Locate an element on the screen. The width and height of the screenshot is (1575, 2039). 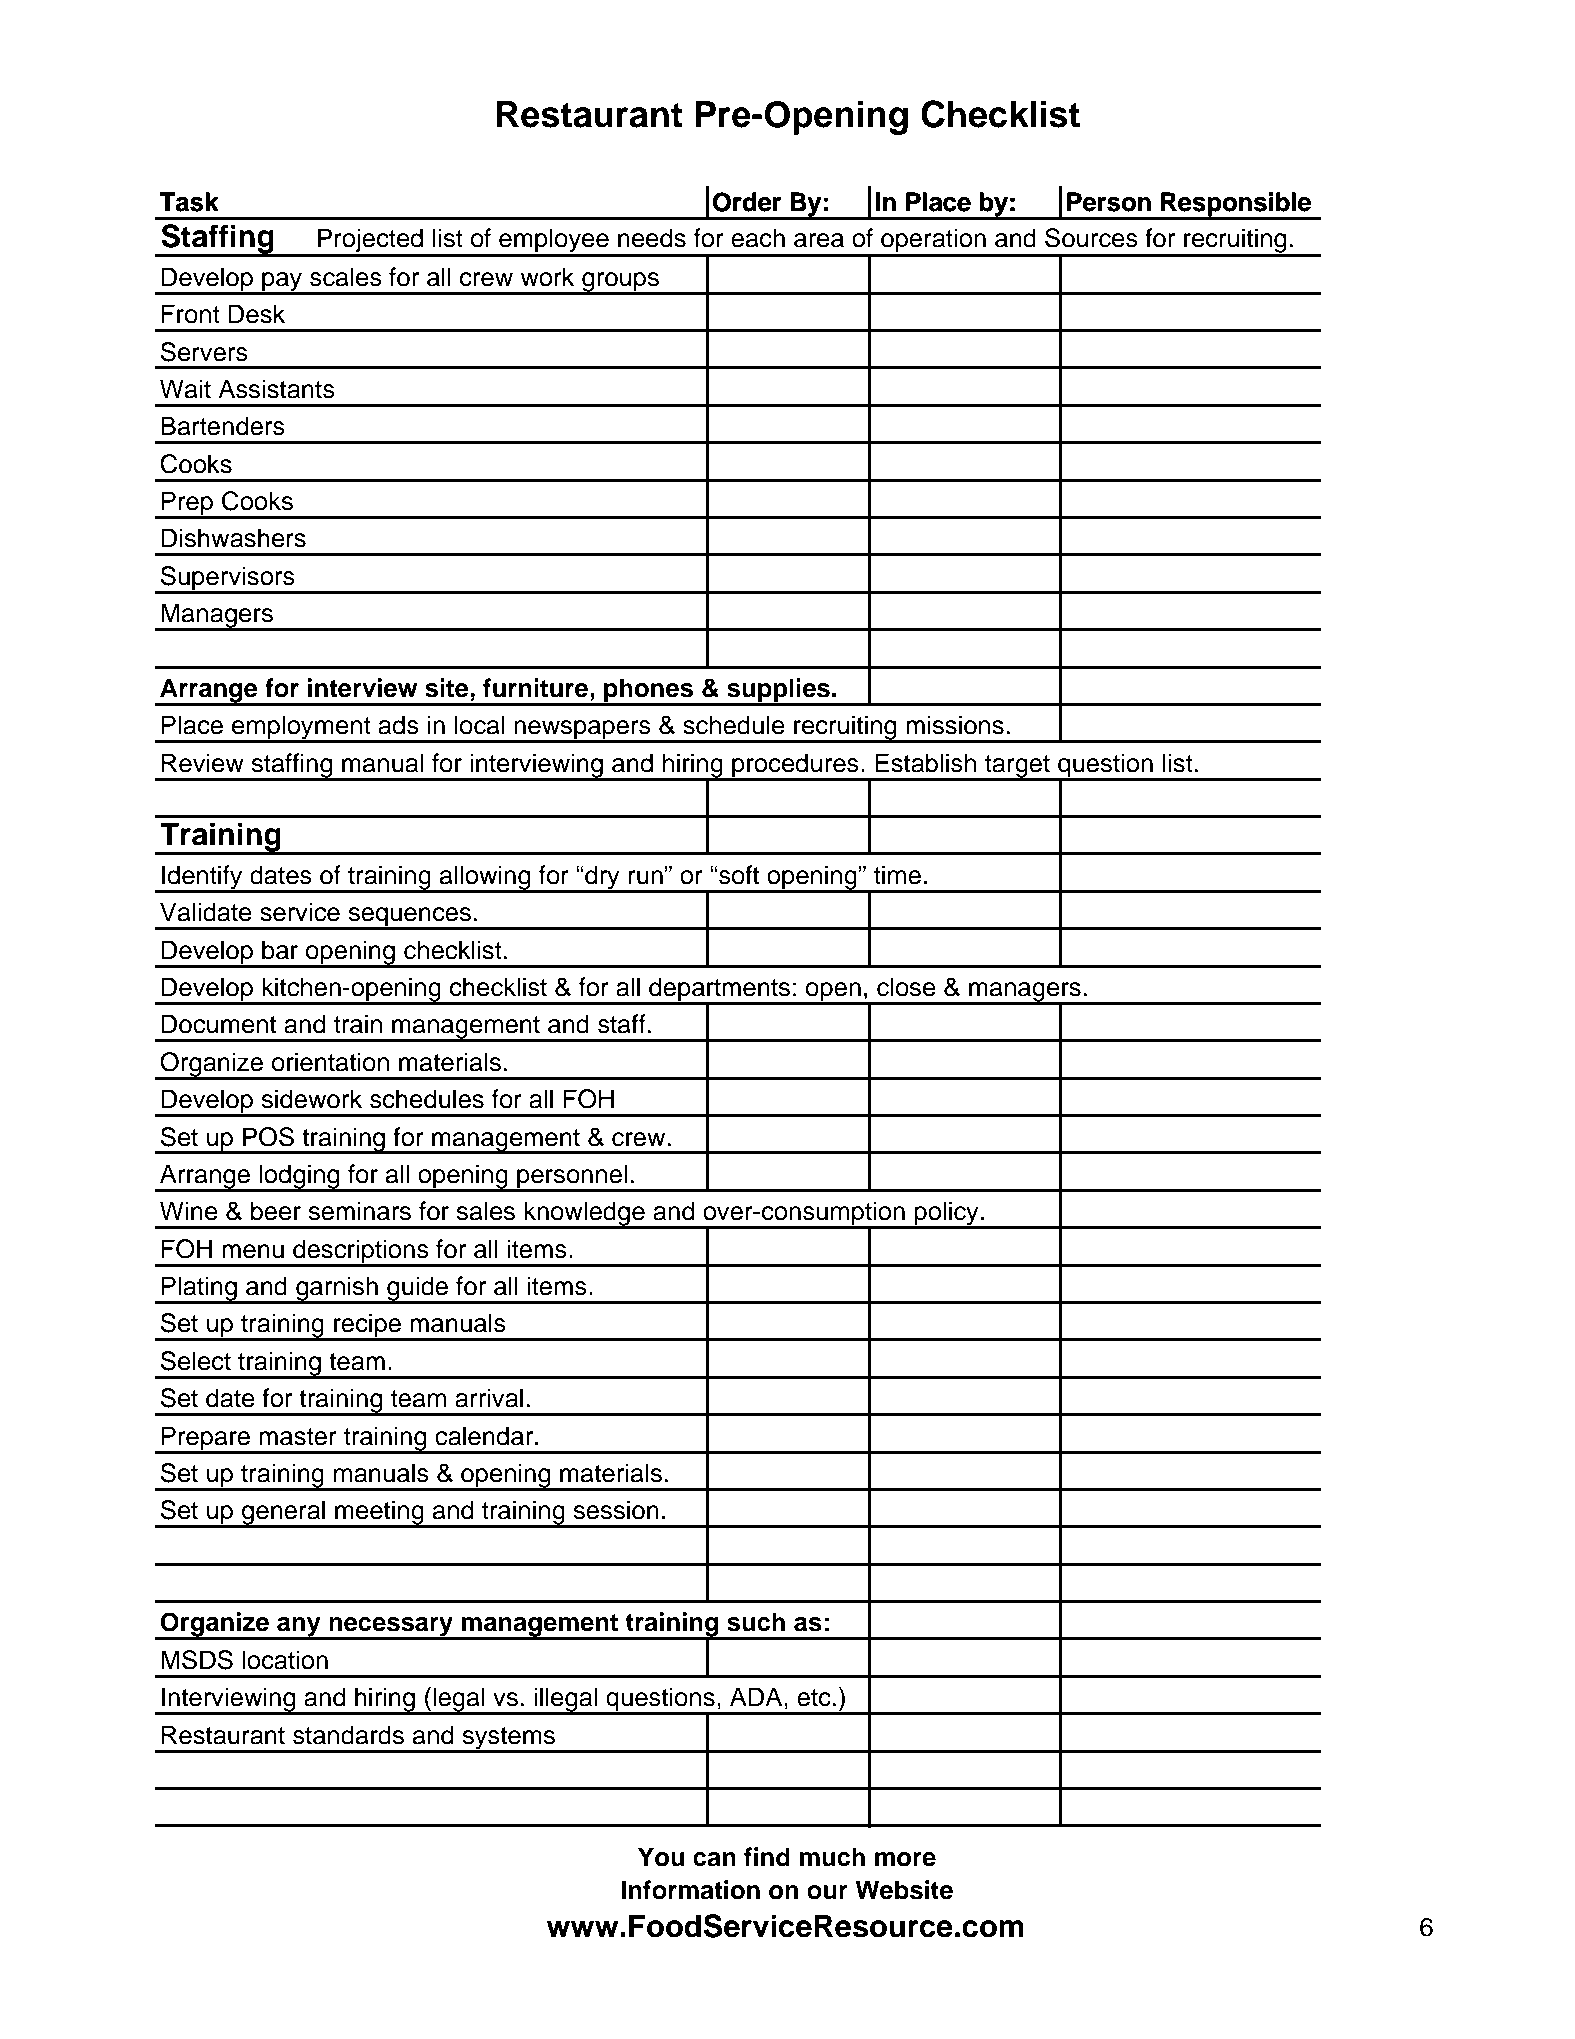
You is located at coordinates (661, 1857).
